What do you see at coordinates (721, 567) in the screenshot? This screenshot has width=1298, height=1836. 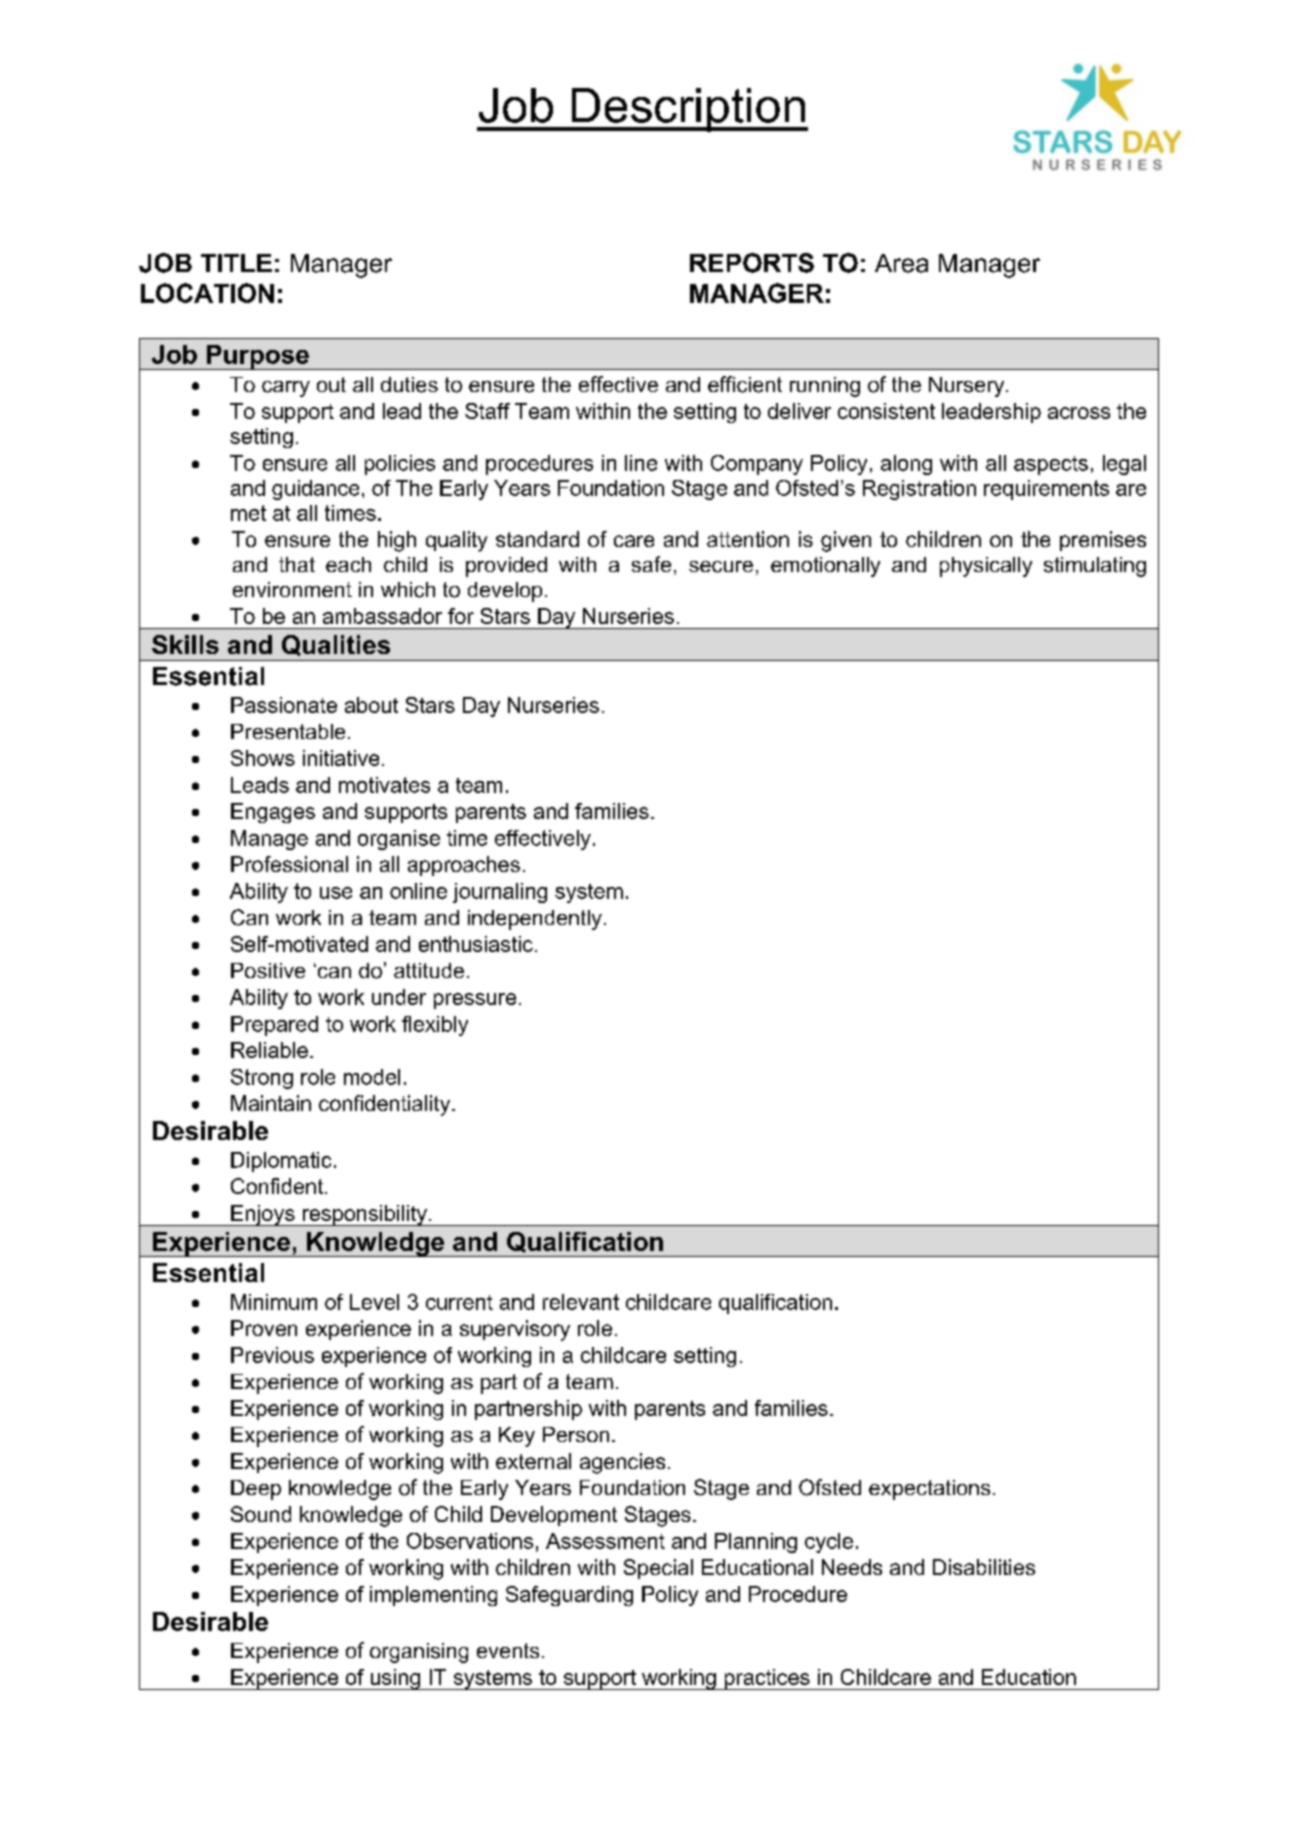 I see `secure` at bounding box center [721, 567].
